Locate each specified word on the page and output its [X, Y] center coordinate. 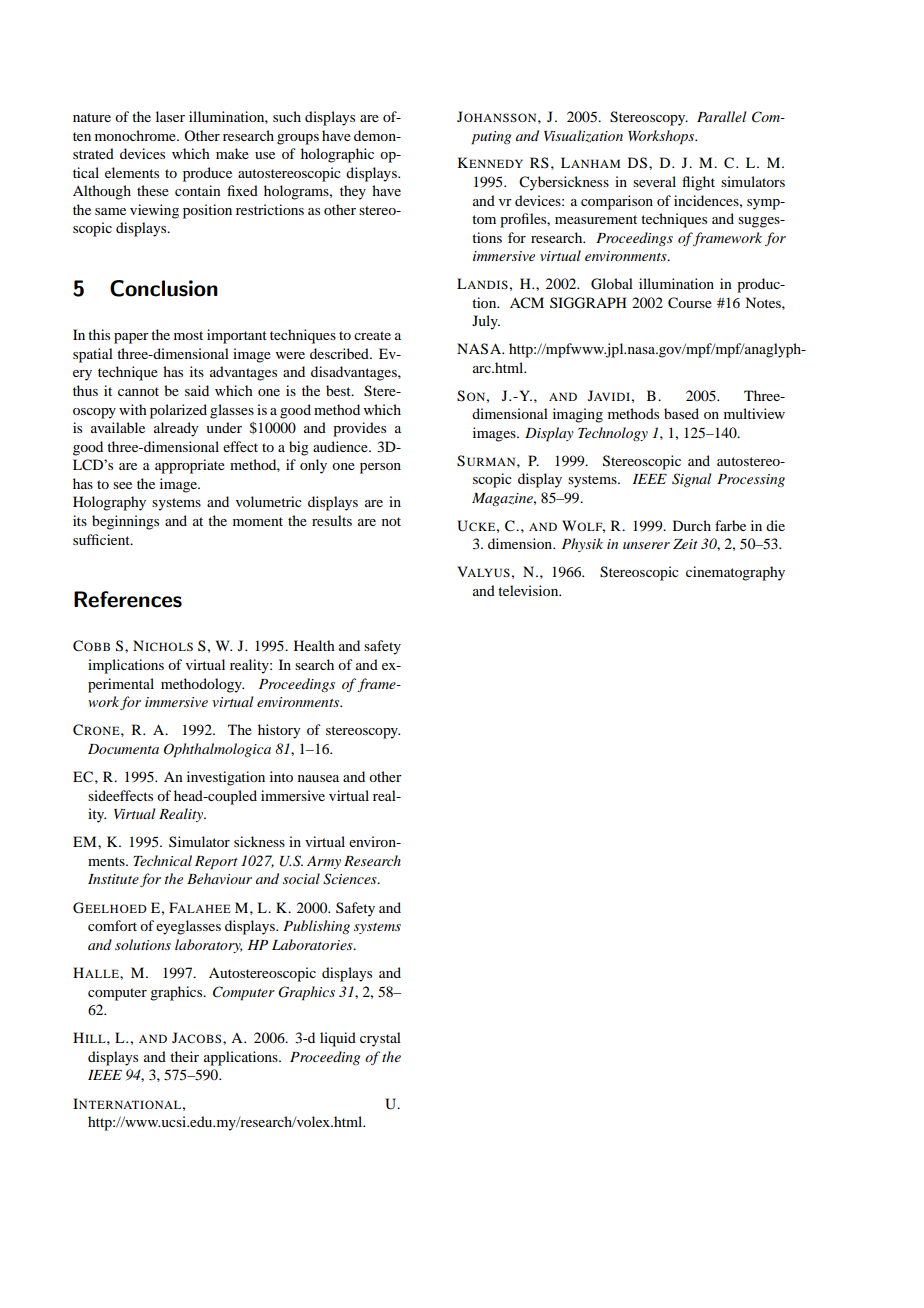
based [681, 413]
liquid [338, 1039]
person [380, 468]
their [184, 1056]
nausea [318, 778]
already [176, 429]
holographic [337, 155]
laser [170, 116]
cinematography [735, 573]
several [654, 181]
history [279, 731]
